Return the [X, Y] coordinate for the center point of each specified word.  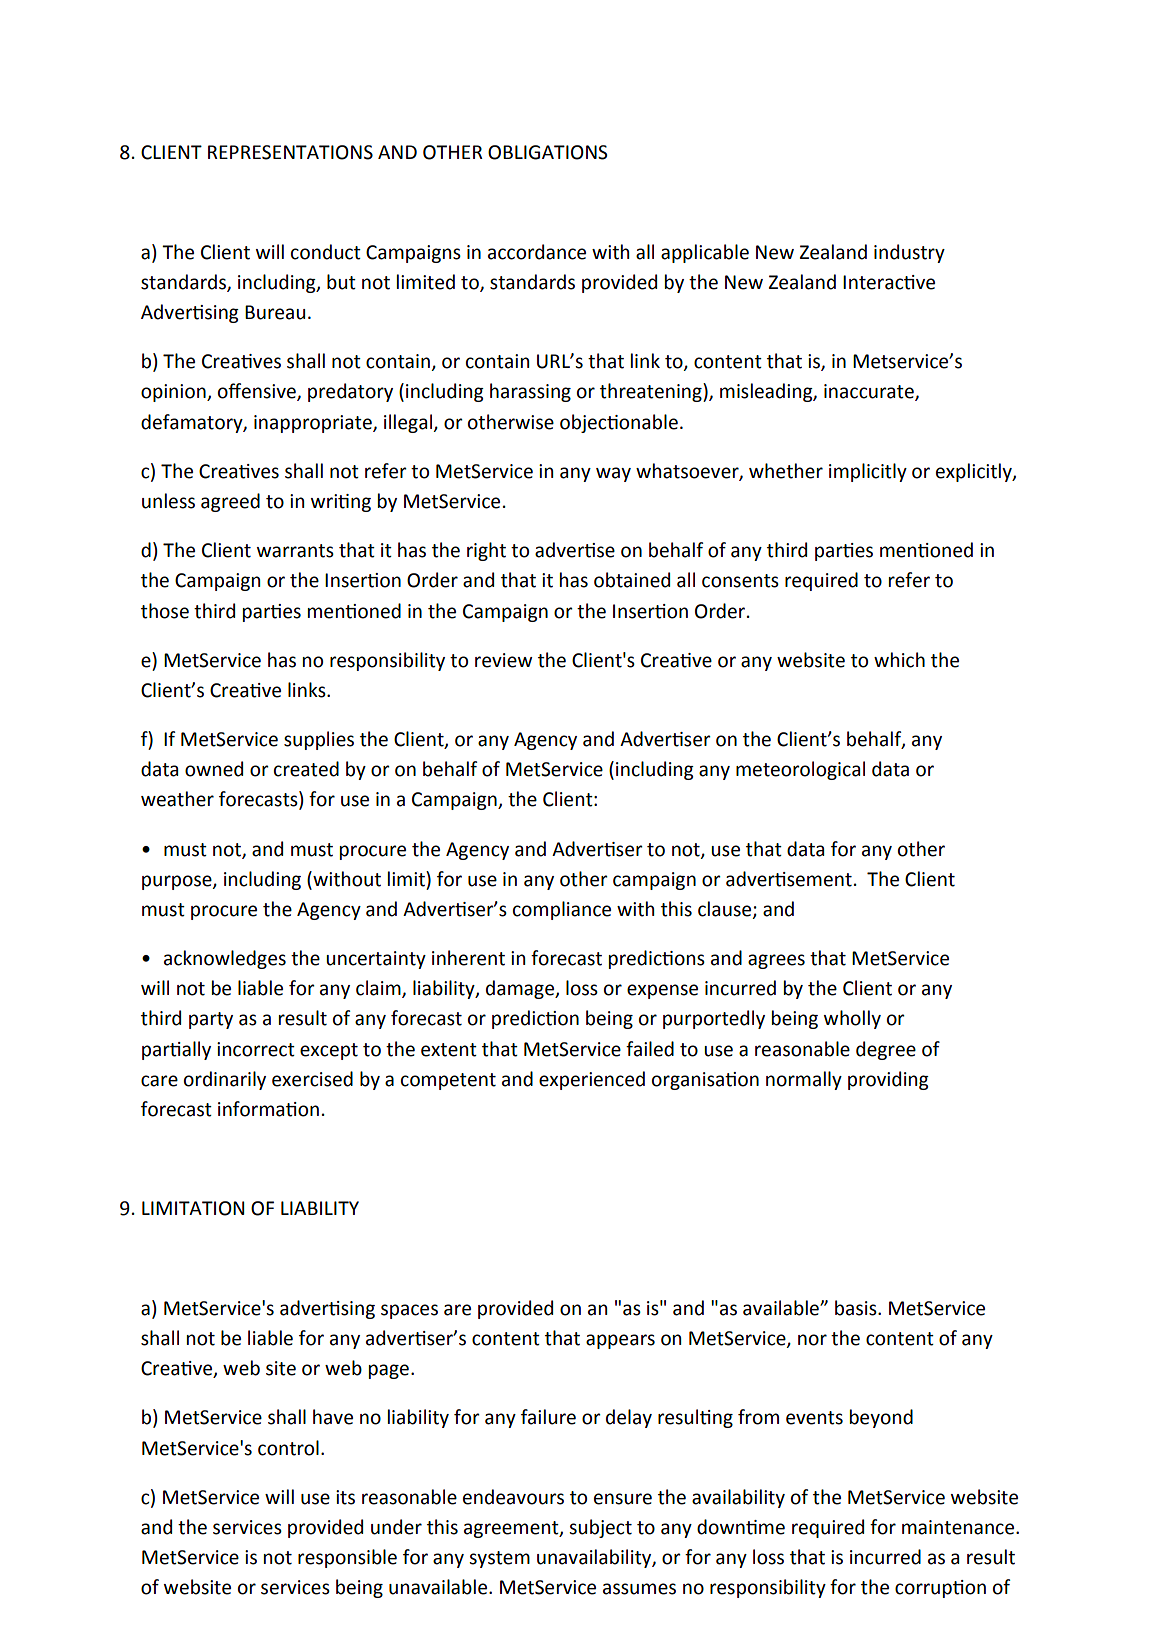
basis [857, 1308]
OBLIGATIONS [548, 152]
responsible [347, 1558]
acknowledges [225, 959]
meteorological [800, 770]
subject [600, 1528]
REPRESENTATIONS [290, 152]
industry [909, 253]
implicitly [868, 472]
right [486, 551]
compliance [562, 910]
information [268, 1109]
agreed [230, 502]
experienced [592, 1080]
